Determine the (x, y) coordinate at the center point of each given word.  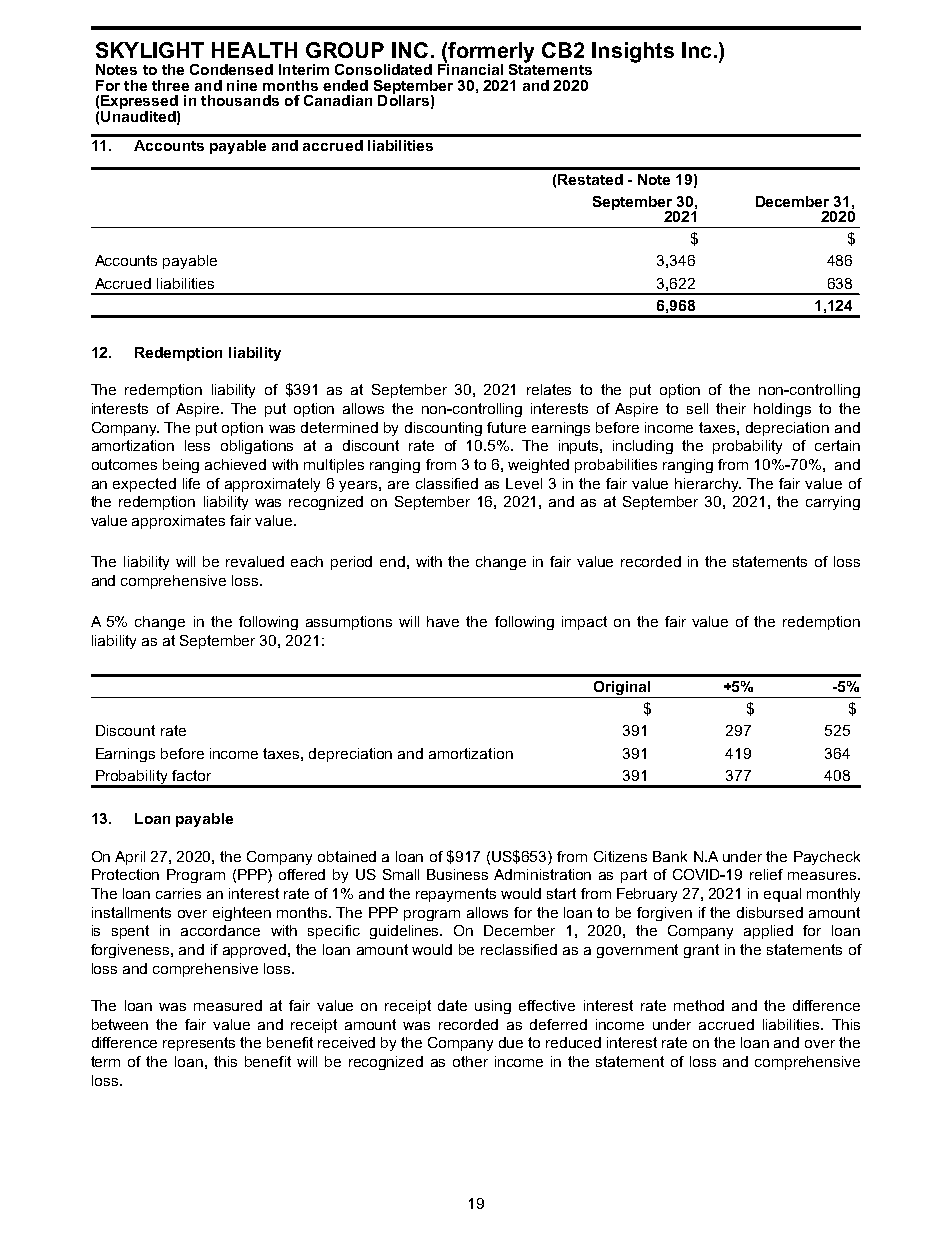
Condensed (231, 69)
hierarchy (708, 485)
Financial (470, 68)
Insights (633, 52)
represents (199, 1044)
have (443, 621)
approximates (178, 522)
